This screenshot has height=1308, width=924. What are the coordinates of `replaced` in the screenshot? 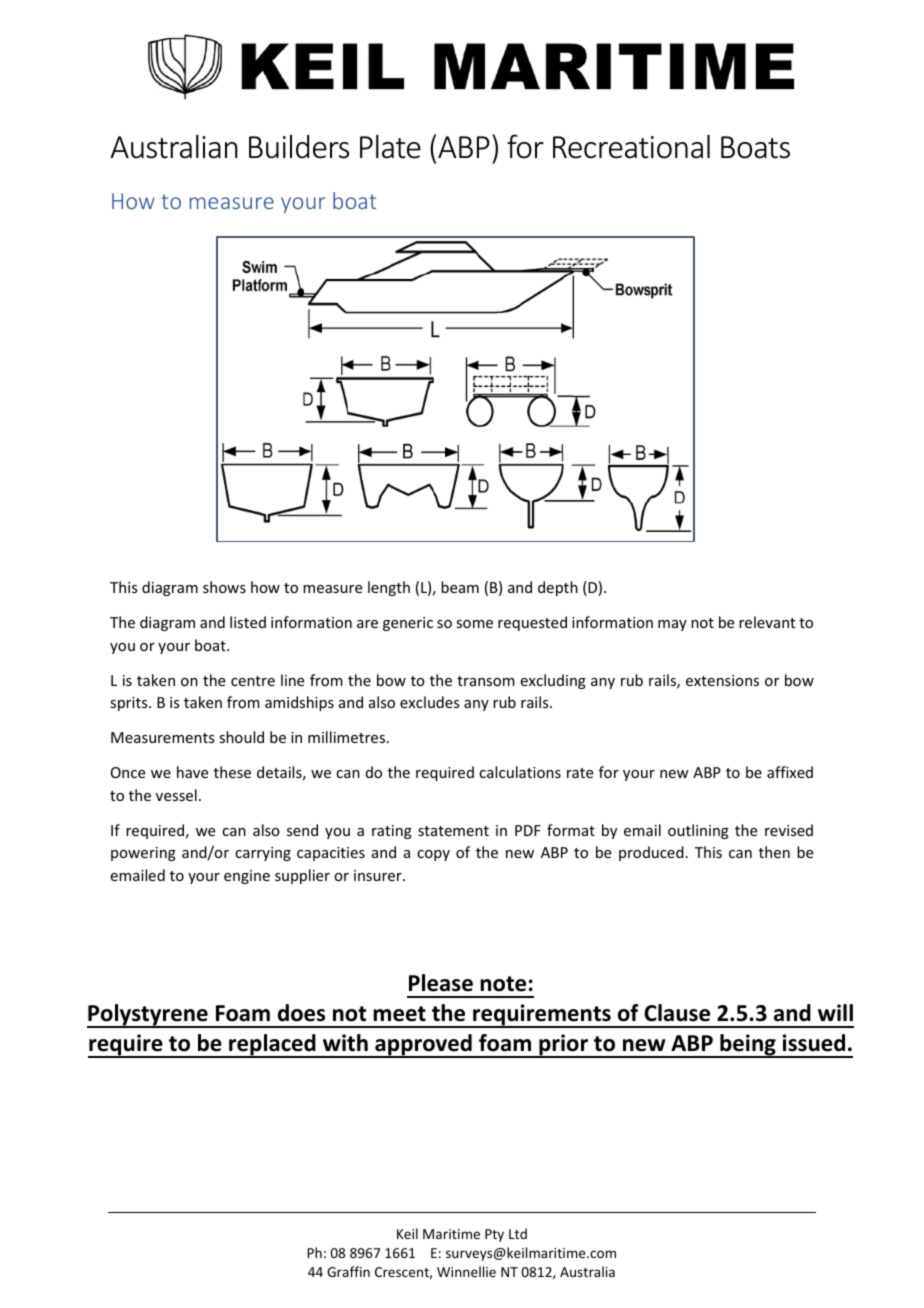 It's located at (272, 1046).
